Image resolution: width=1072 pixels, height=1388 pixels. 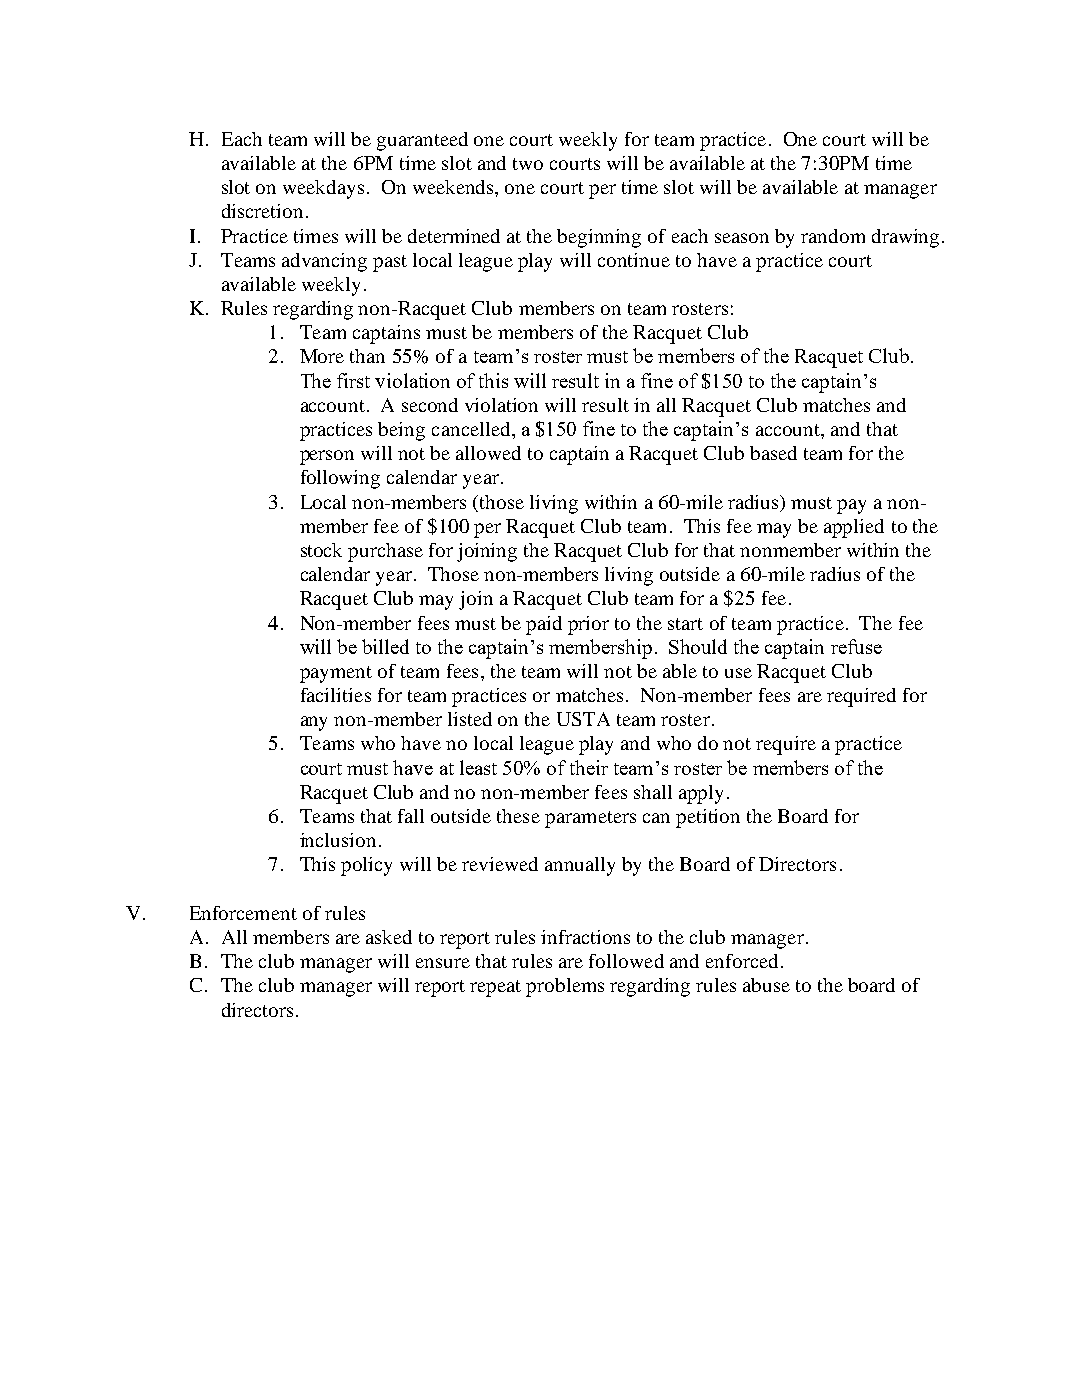 What do you see at coordinates (589, 767) in the document?
I see `their` at bounding box center [589, 767].
